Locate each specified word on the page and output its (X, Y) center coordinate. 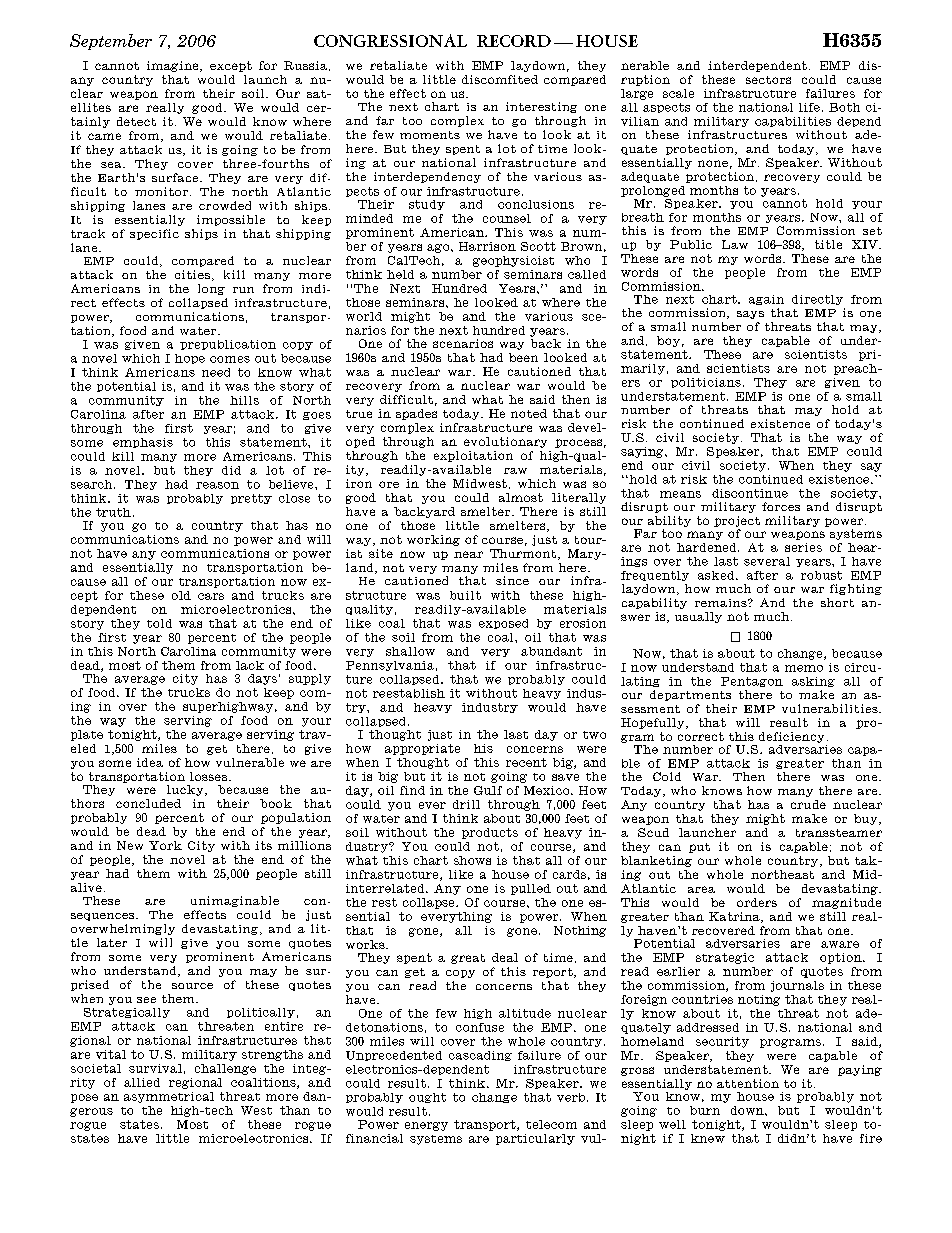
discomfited (500, 79)
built (465, 595)
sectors (768, 80)
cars (211, 596)
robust (821, 575)
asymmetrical (169, 1097)
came (104, 136)
